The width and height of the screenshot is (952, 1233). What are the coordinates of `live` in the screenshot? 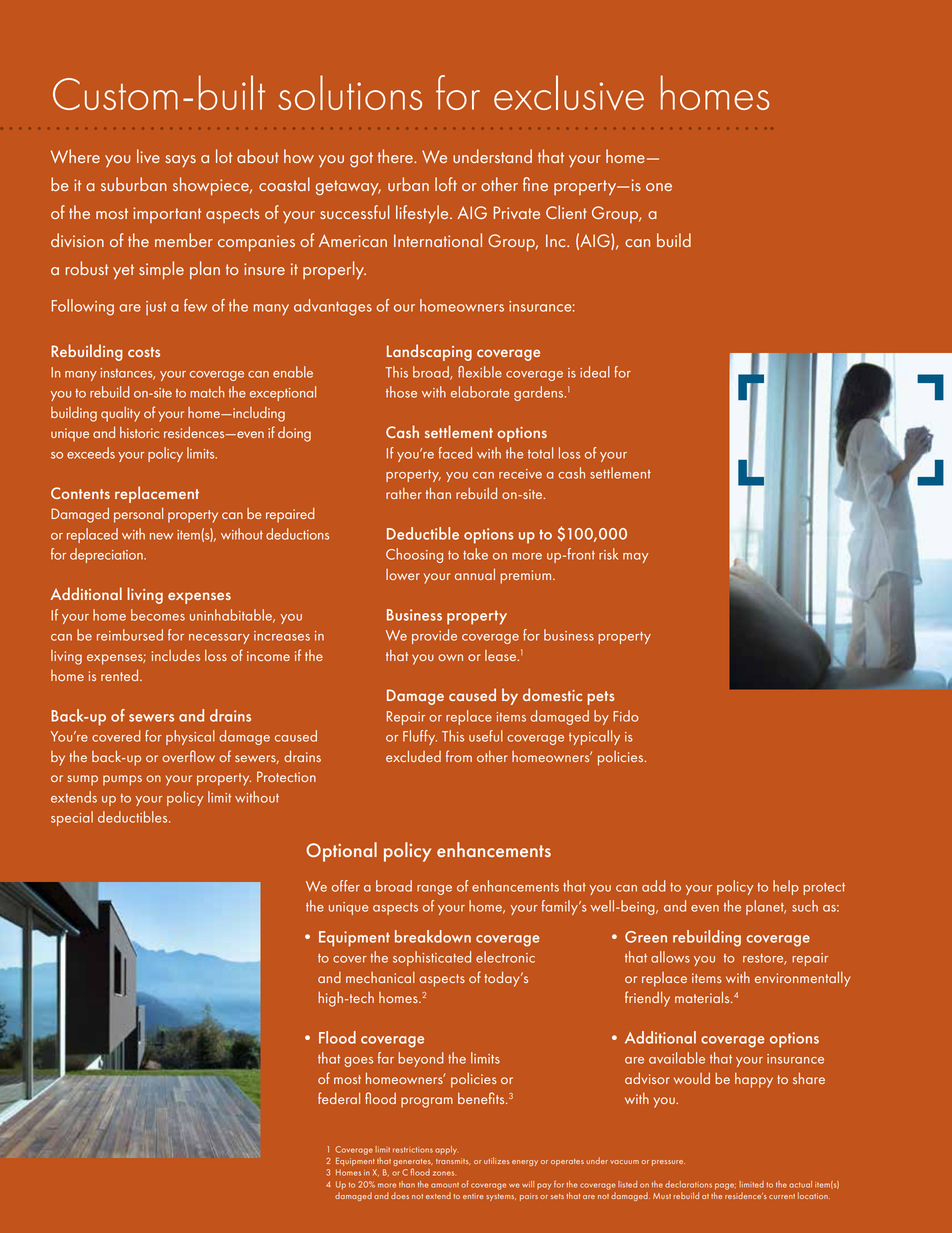 It's located at (148, 156).
